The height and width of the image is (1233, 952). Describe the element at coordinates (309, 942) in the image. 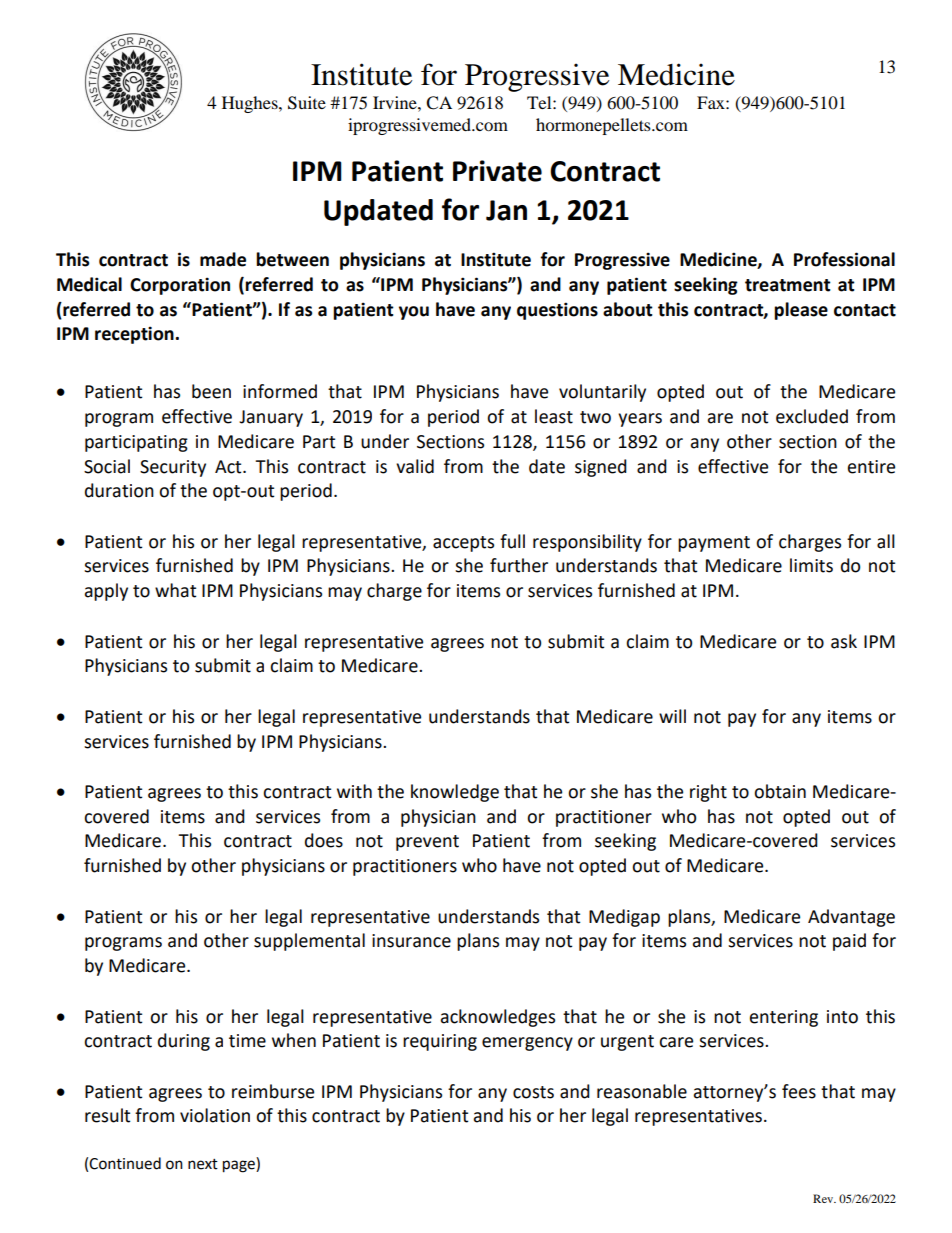

I see `supplemental` at that location.
